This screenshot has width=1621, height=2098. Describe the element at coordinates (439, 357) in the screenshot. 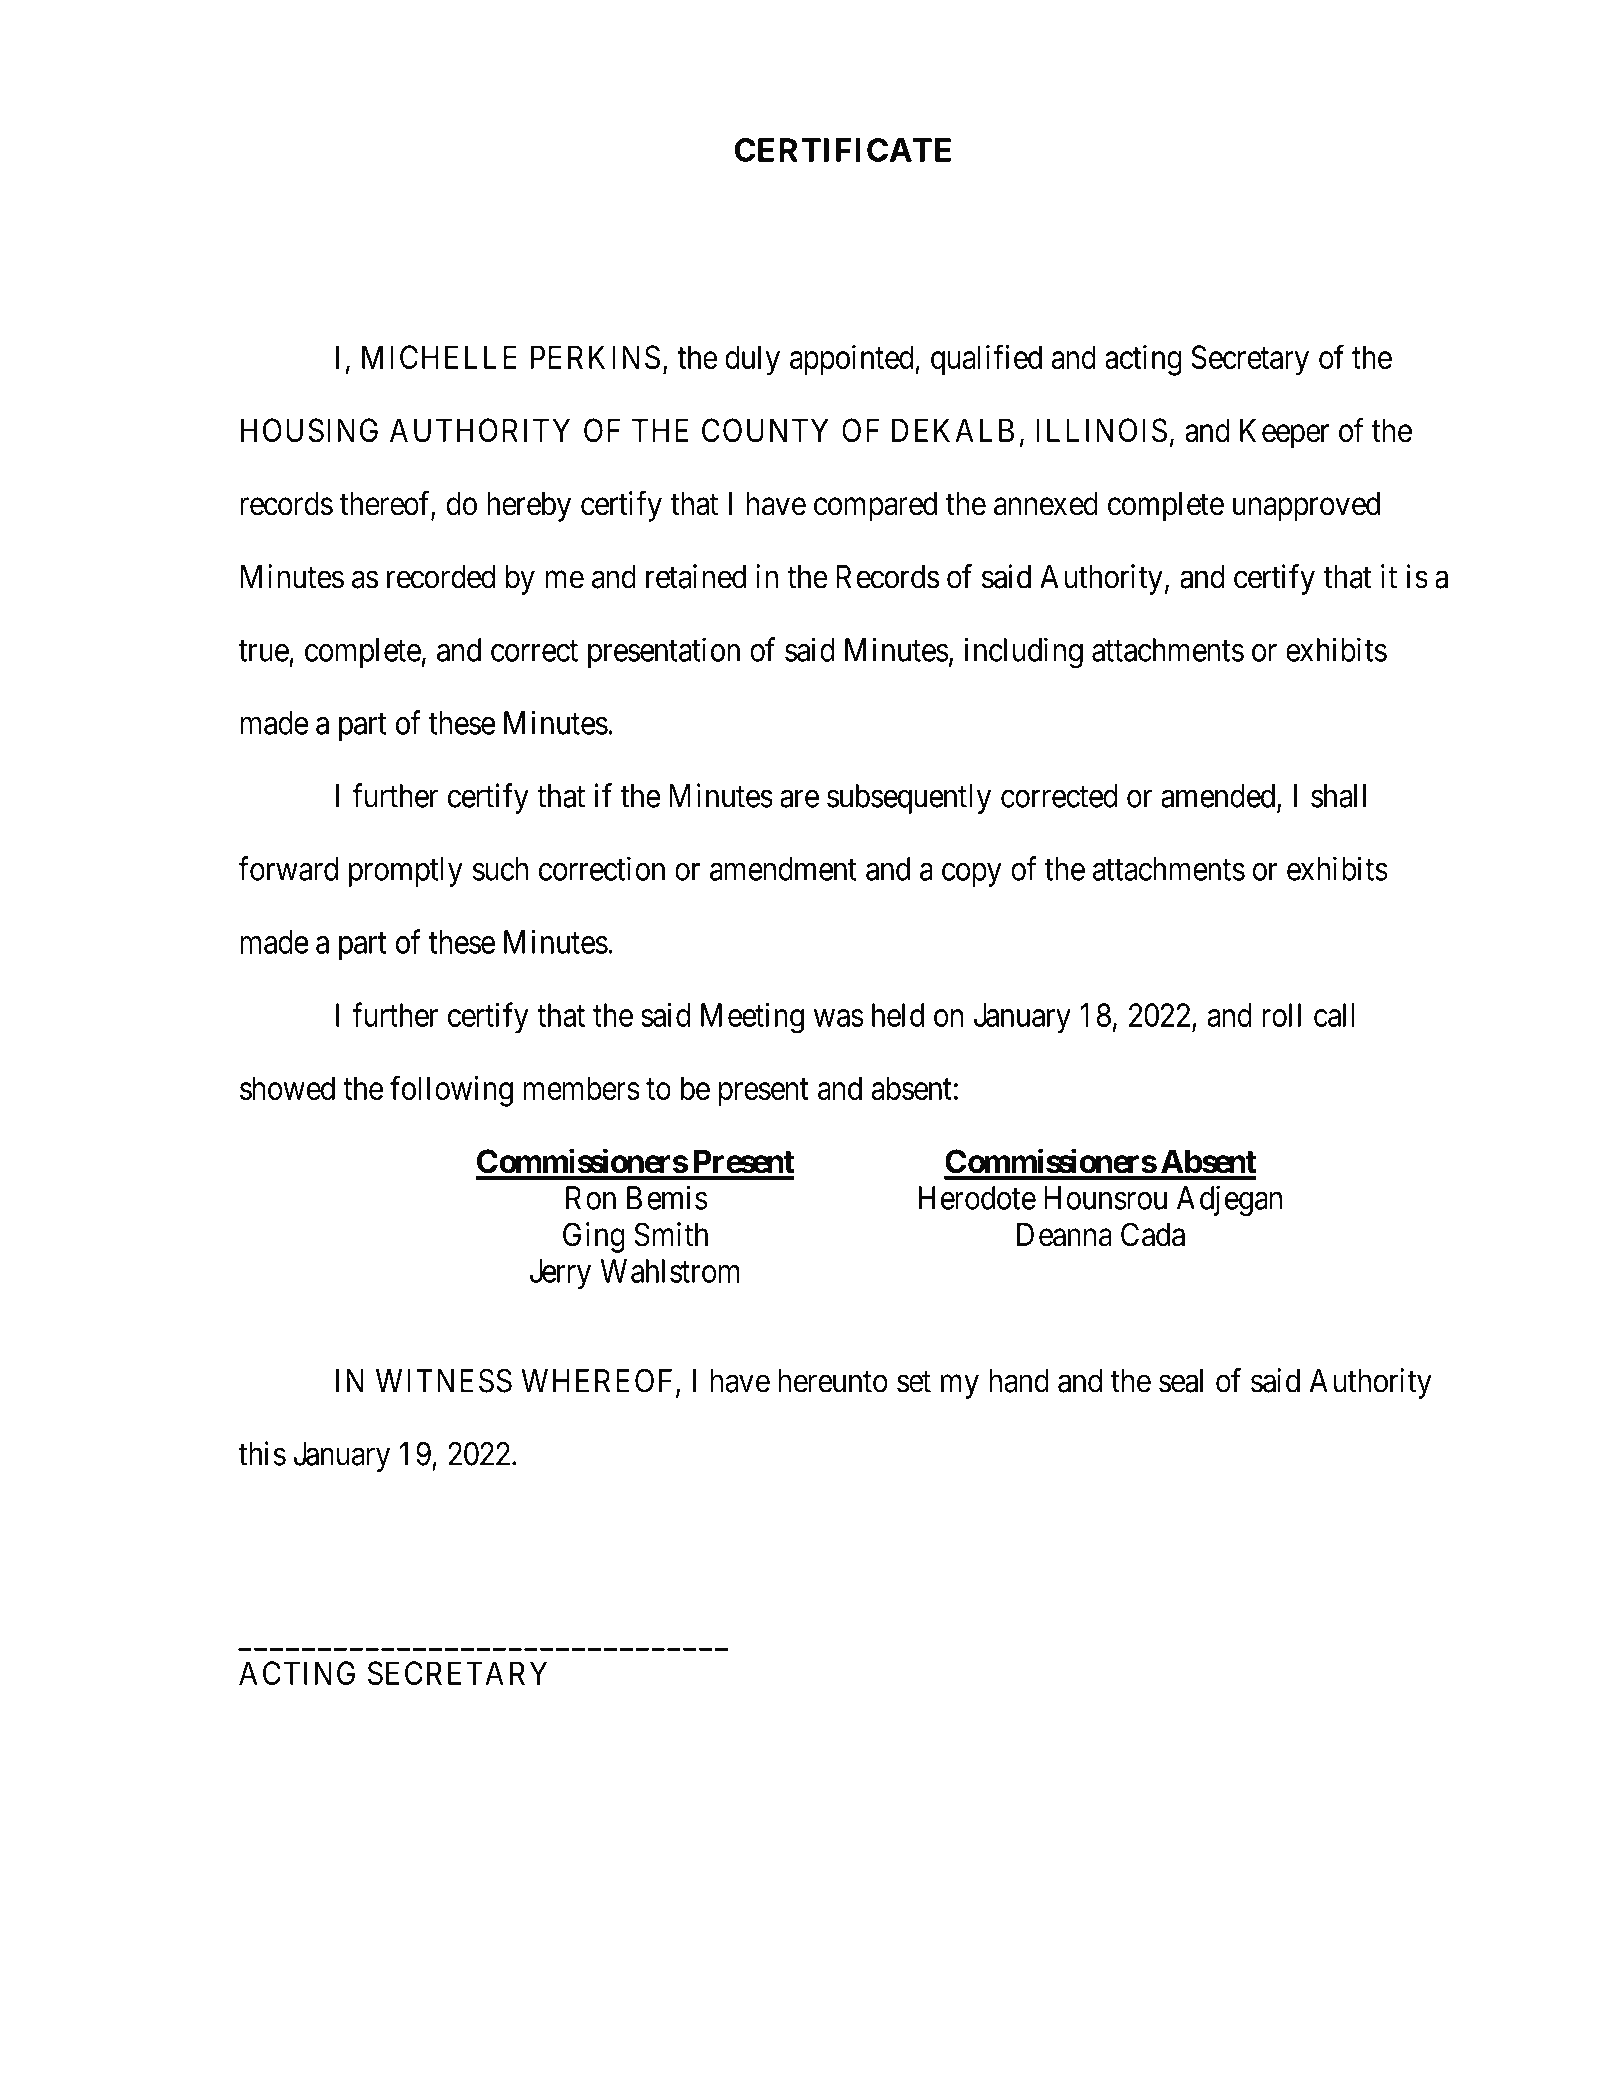

I see `MICHELLE` at that location.
